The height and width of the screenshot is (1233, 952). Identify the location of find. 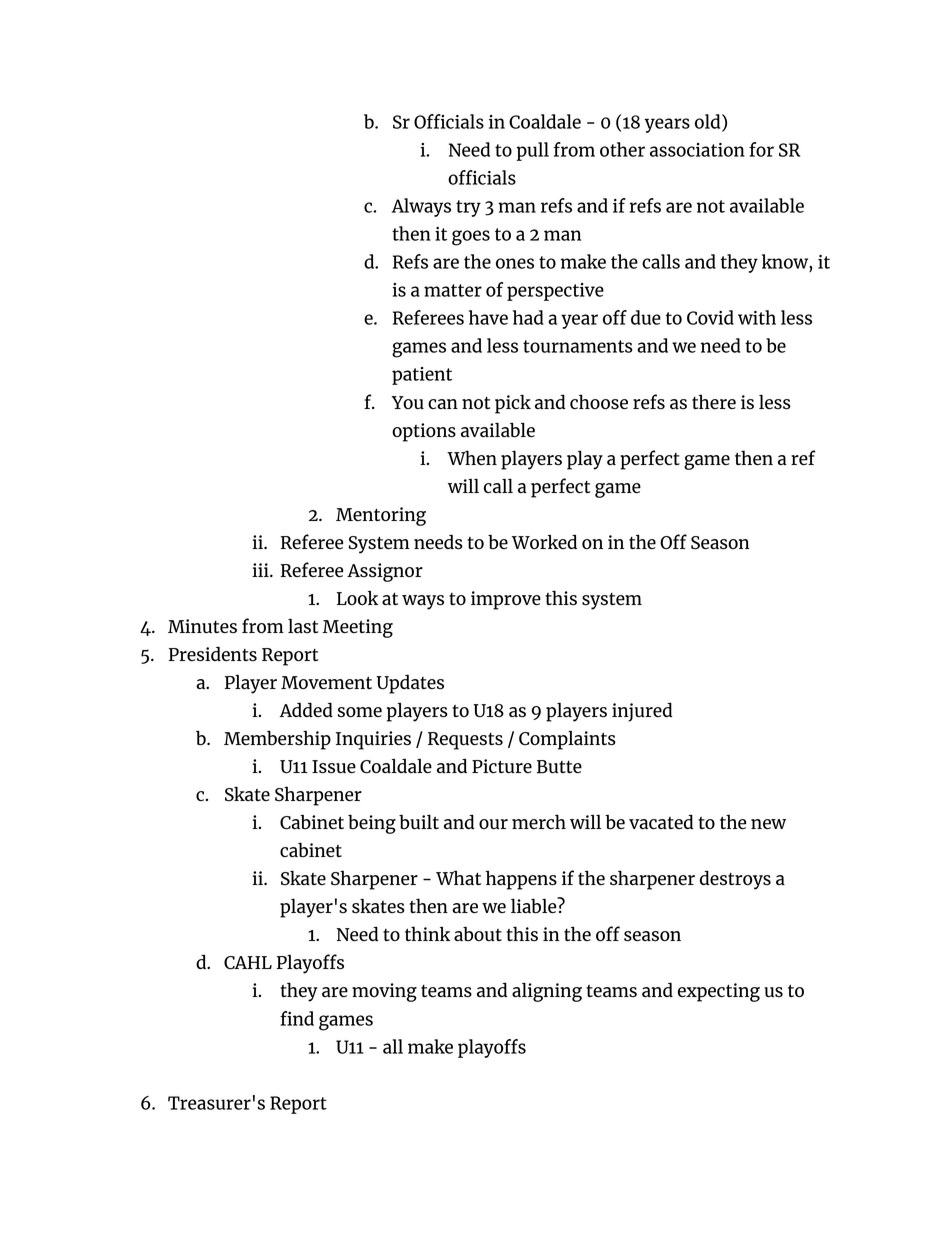
(297, 1018).
